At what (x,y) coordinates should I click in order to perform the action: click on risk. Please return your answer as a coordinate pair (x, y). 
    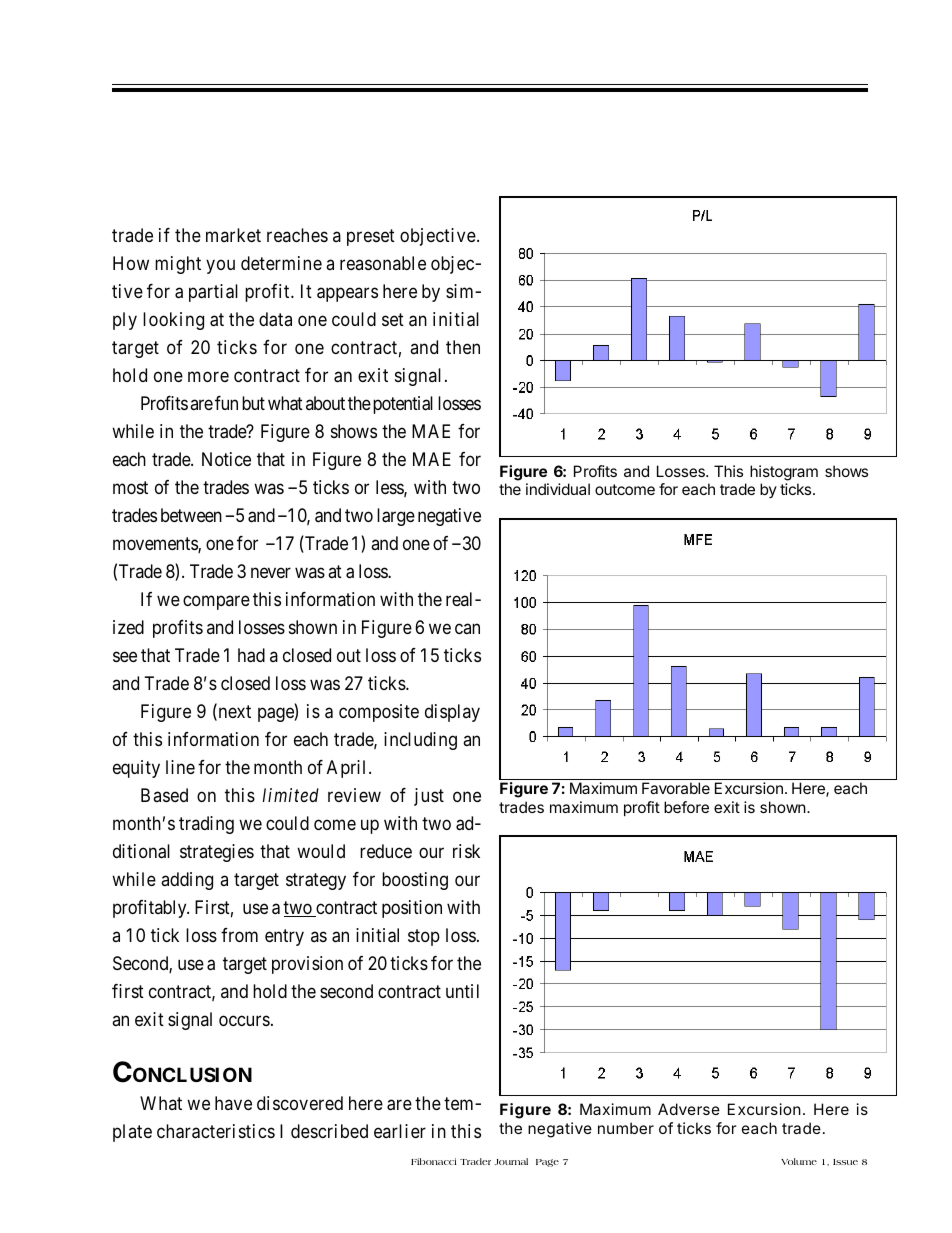
    Looking at the image, I should click on (466, 851).
